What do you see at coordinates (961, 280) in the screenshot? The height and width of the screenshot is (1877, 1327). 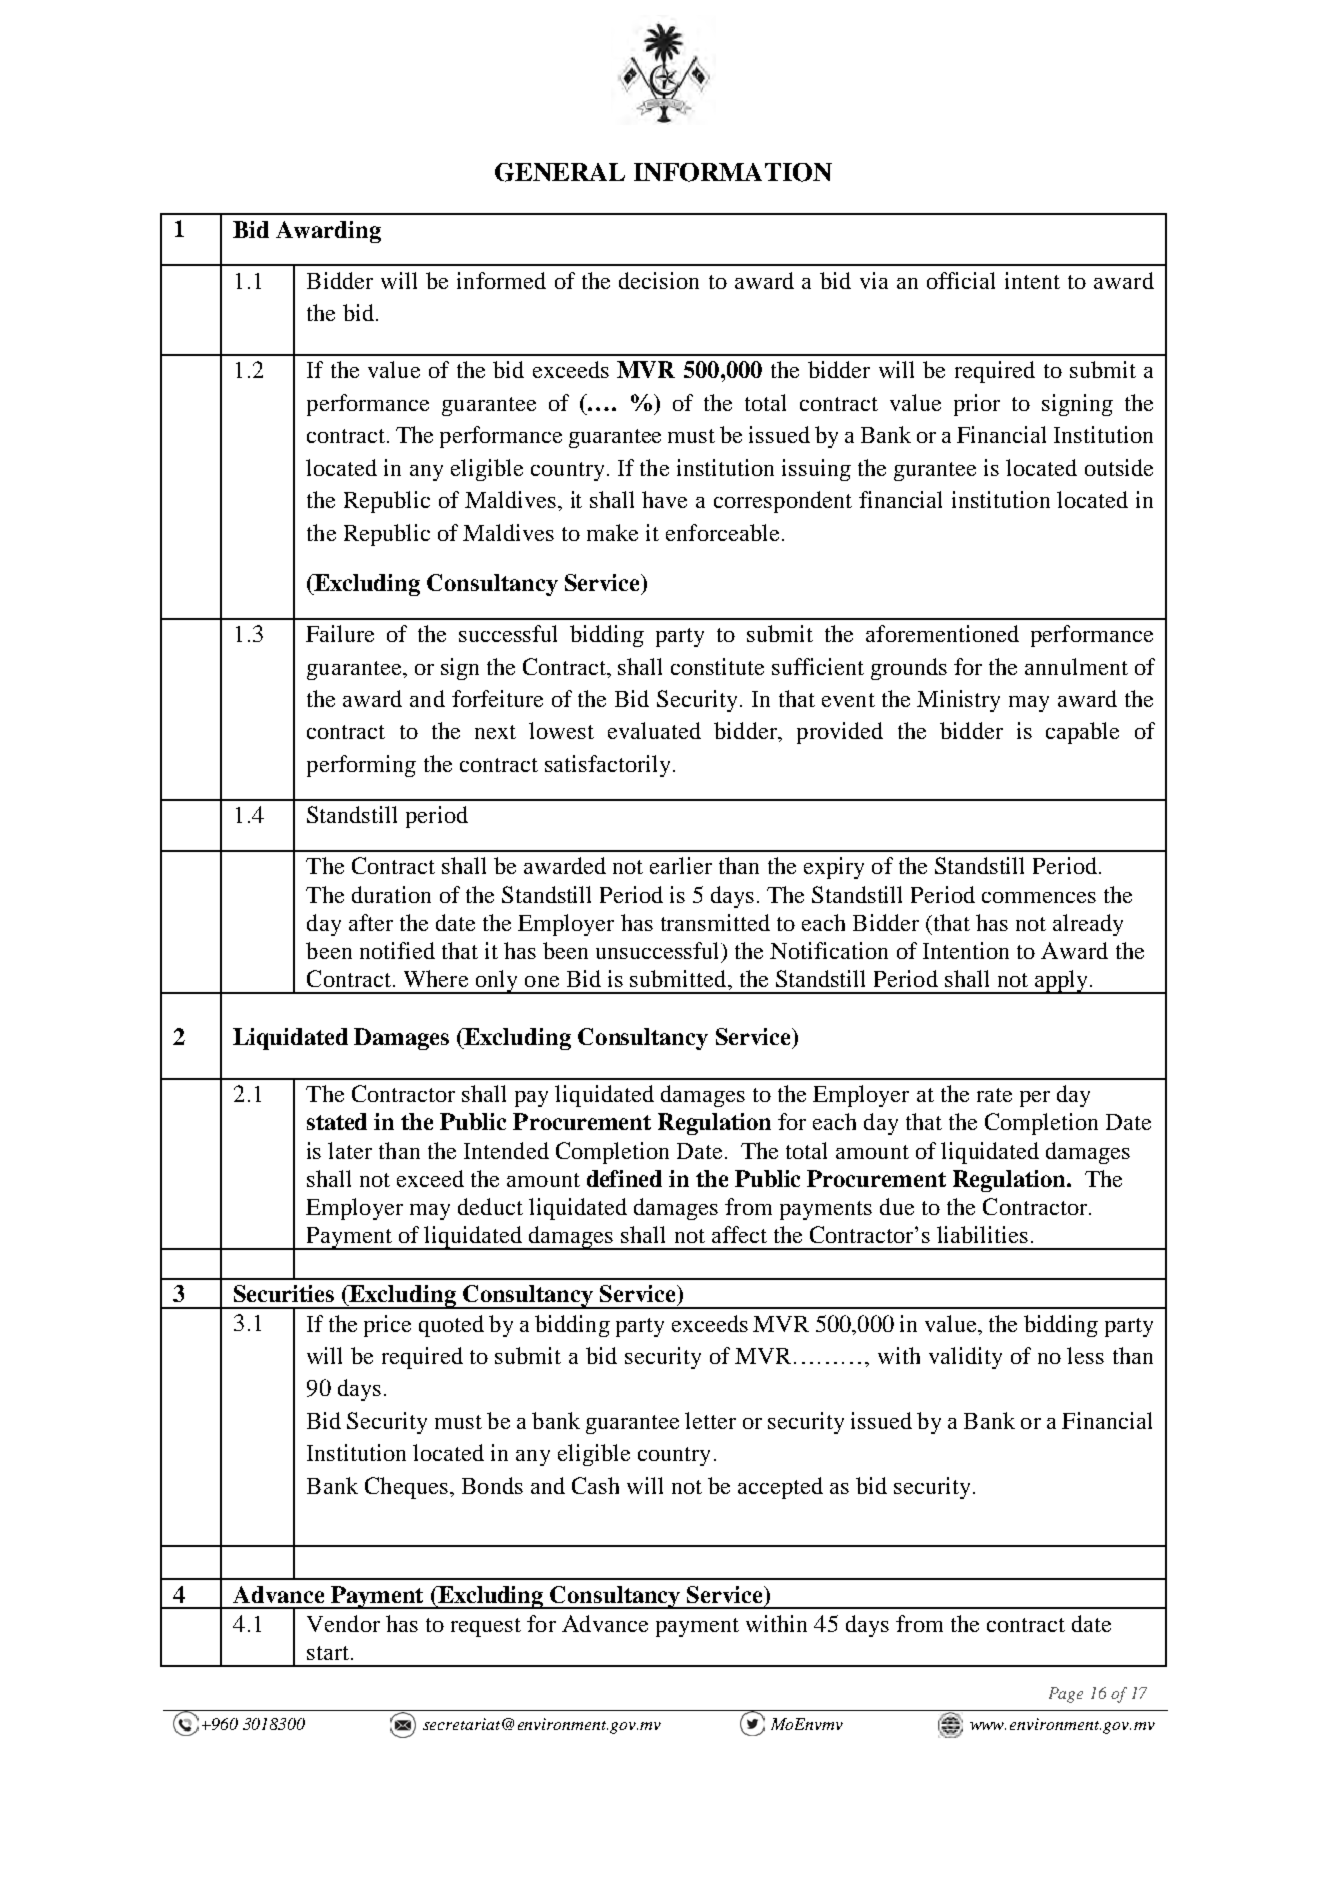 I see `official` at bounding box center [961, 280].
